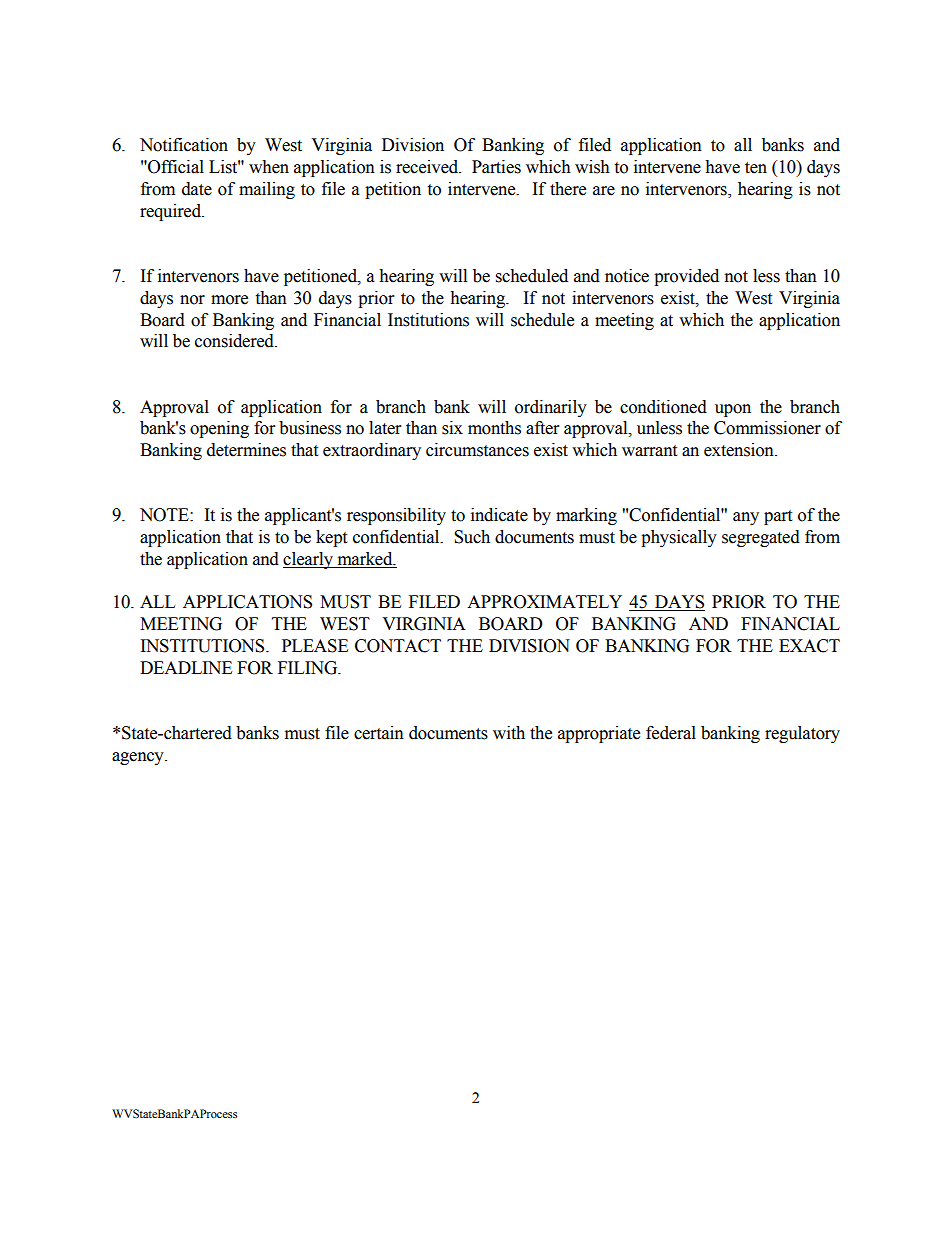 The height and width of the screenshot is (1233, 952). I want to click on NOTE, so click(165, 515).
